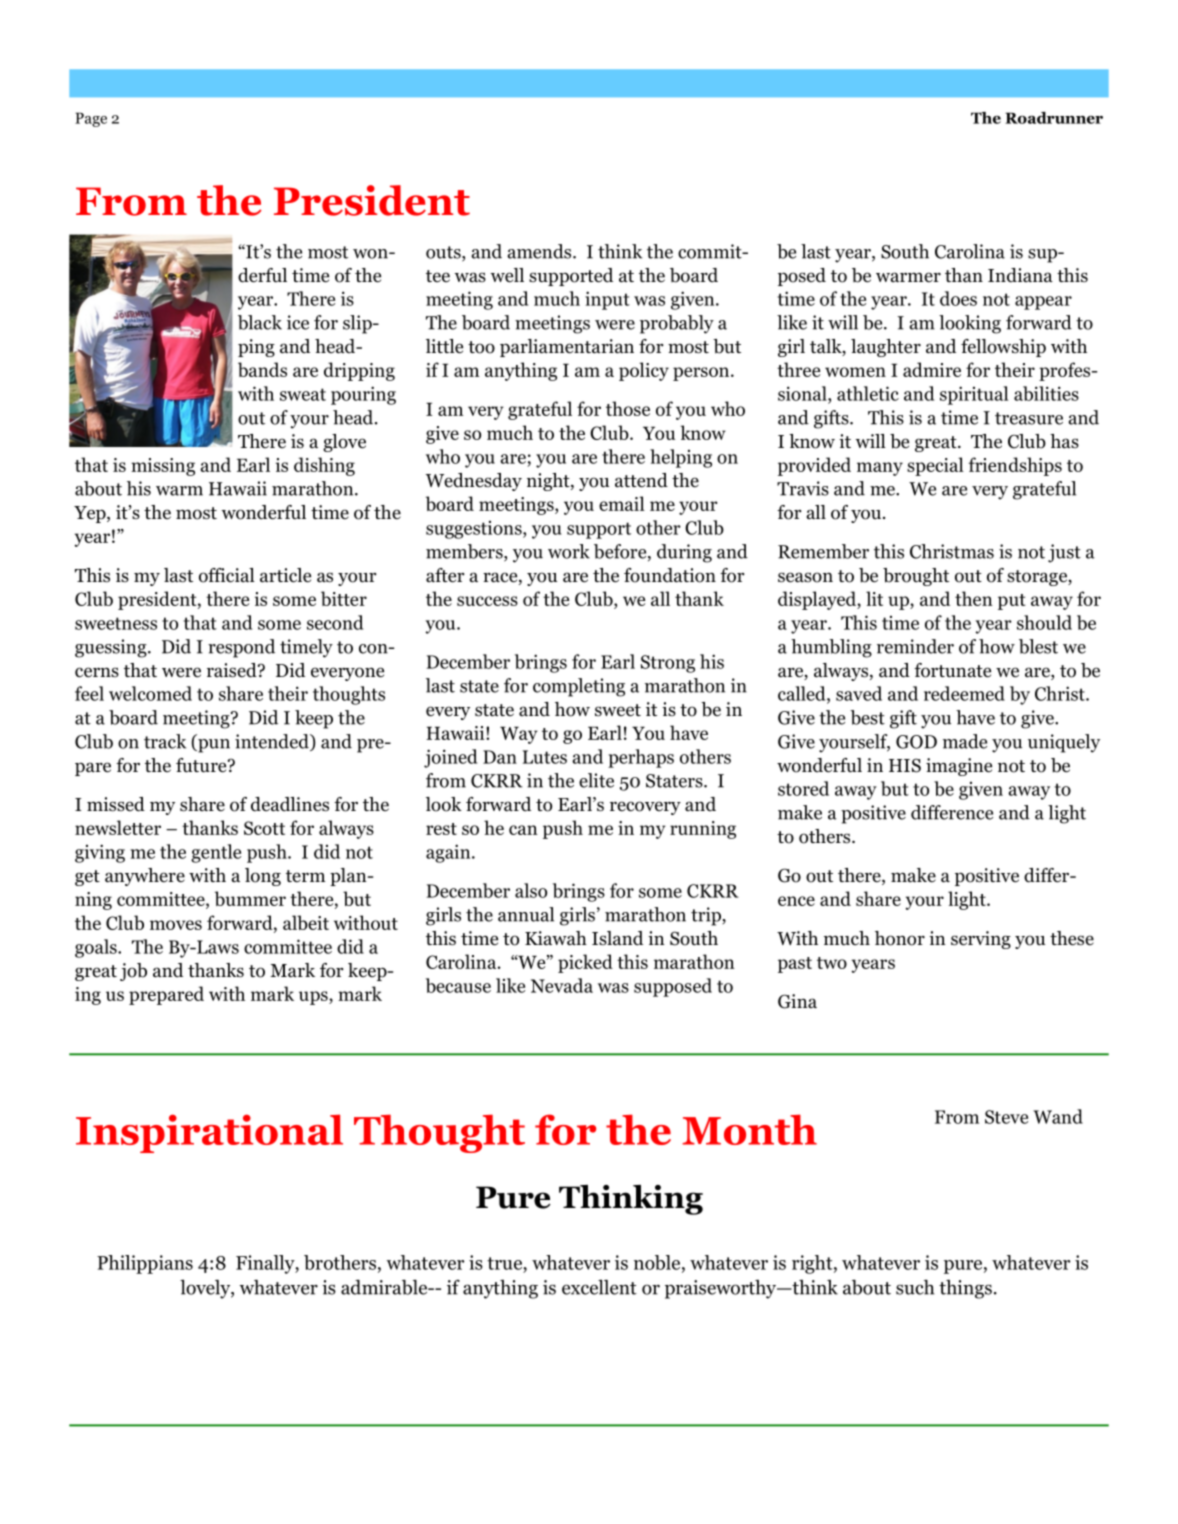 The width and height of the document is (1178, 1524). What do you see at coordinates (133, 972) in the document?
I see `job` at bounding box center [133, 972].
